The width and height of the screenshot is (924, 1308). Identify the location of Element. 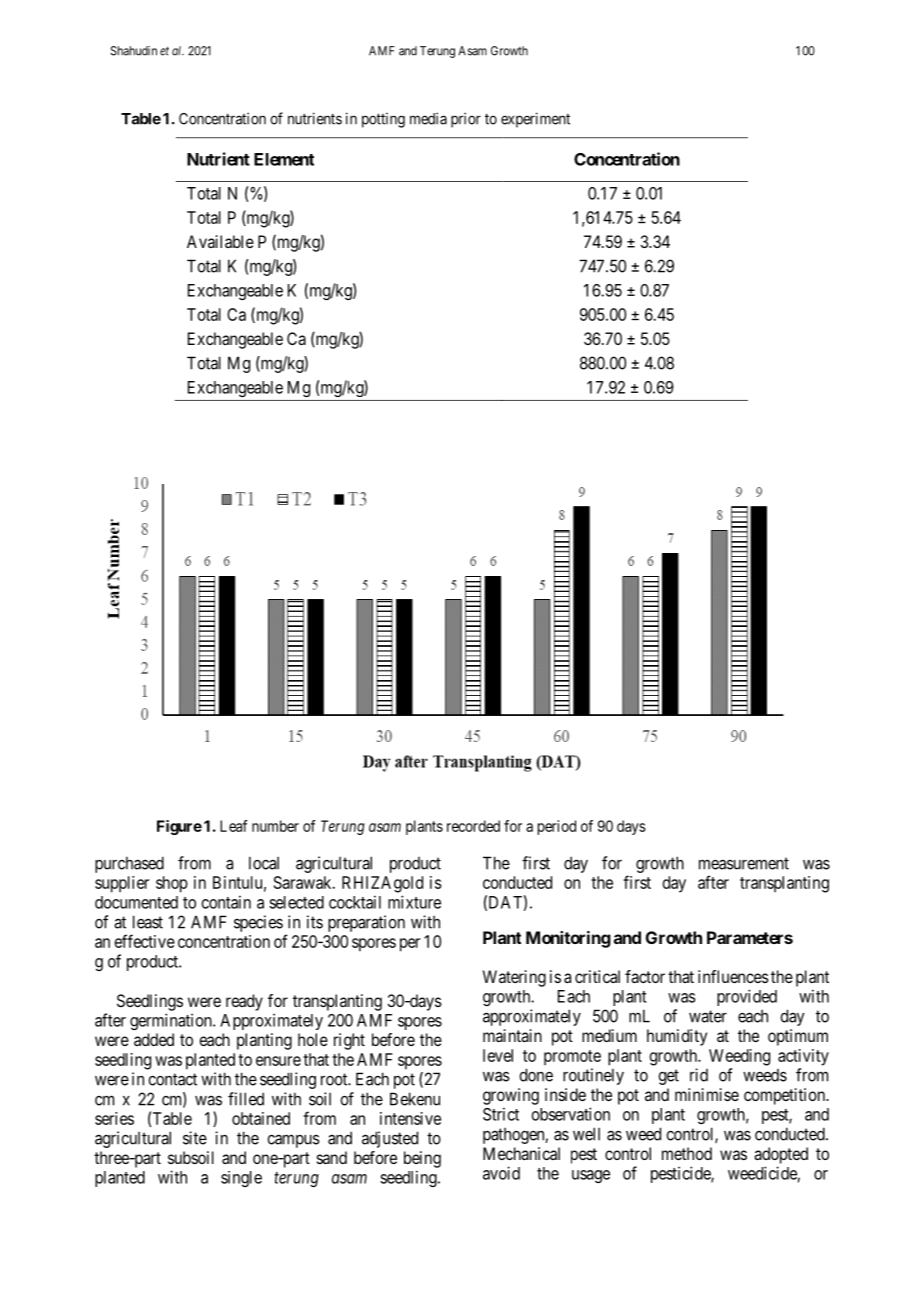
(284, 159).
